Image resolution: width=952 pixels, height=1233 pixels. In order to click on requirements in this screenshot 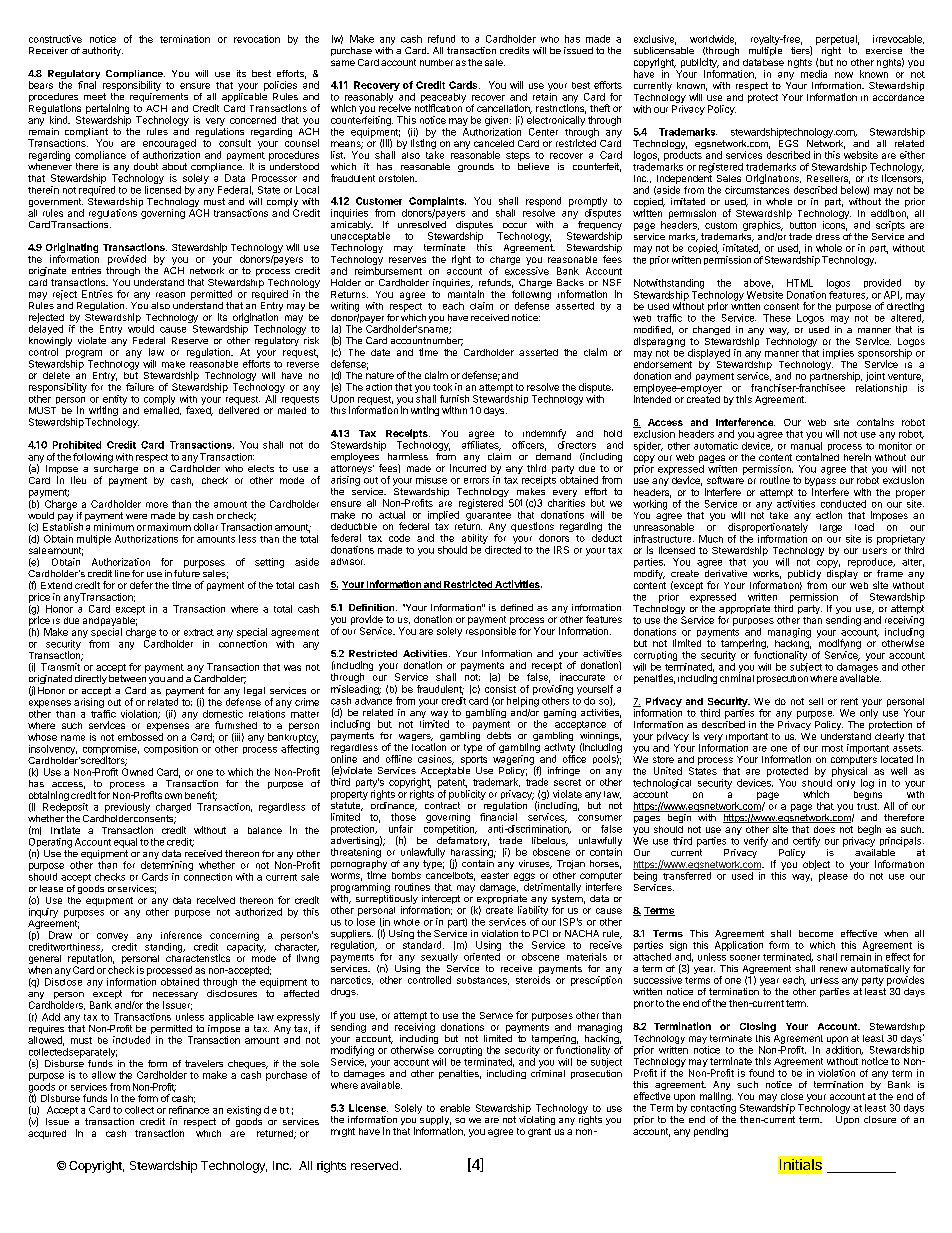, I will do `click(159, 97)`.
